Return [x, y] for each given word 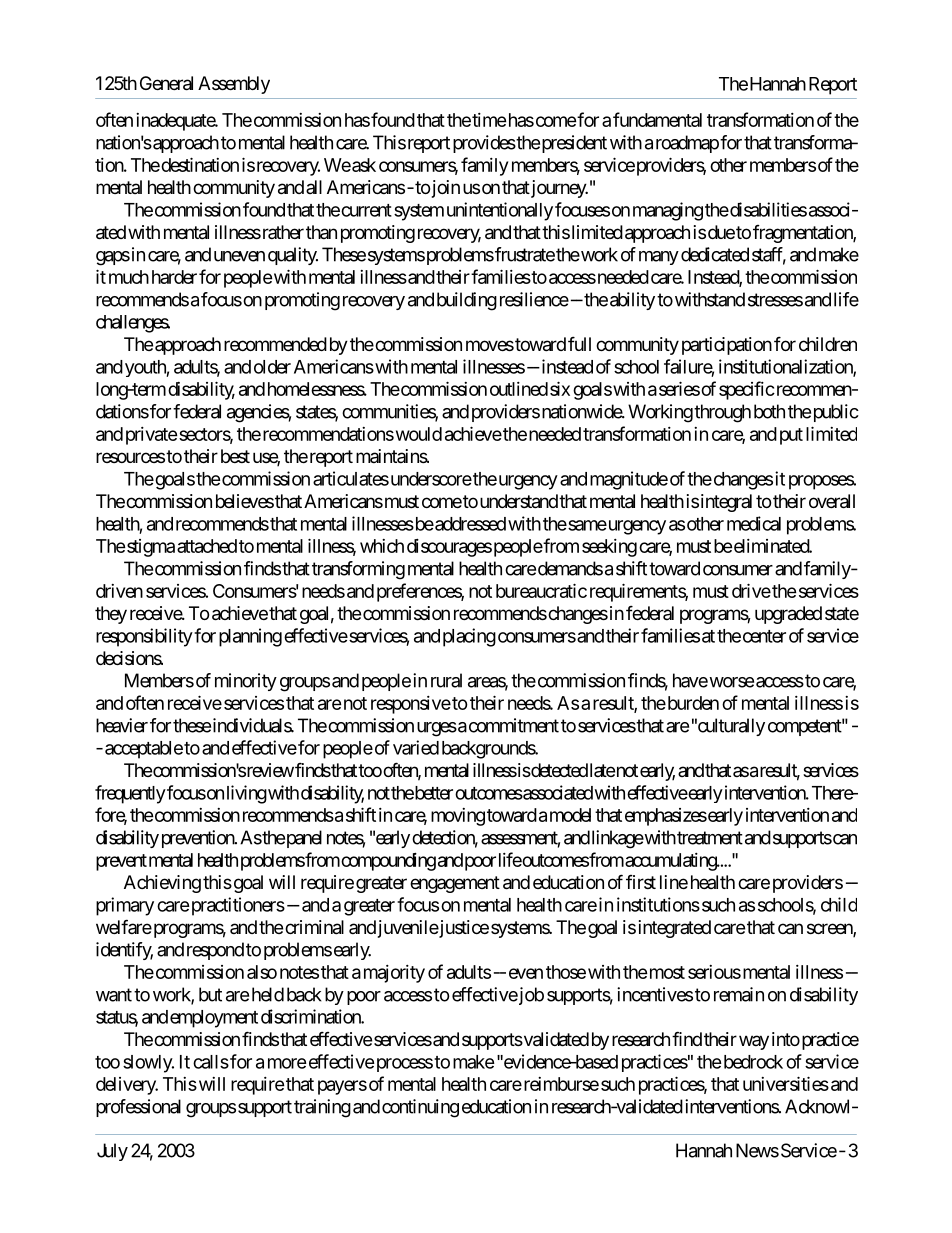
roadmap [687, 144]
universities [786, 1083]
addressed [469, 524]
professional [138, 1108]
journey [558, 189]
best [235, 456]
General [166, 83]
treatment [710, 838]
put [791, 436]
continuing [420, 1108]
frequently [130, 794]
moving [458, 817]
